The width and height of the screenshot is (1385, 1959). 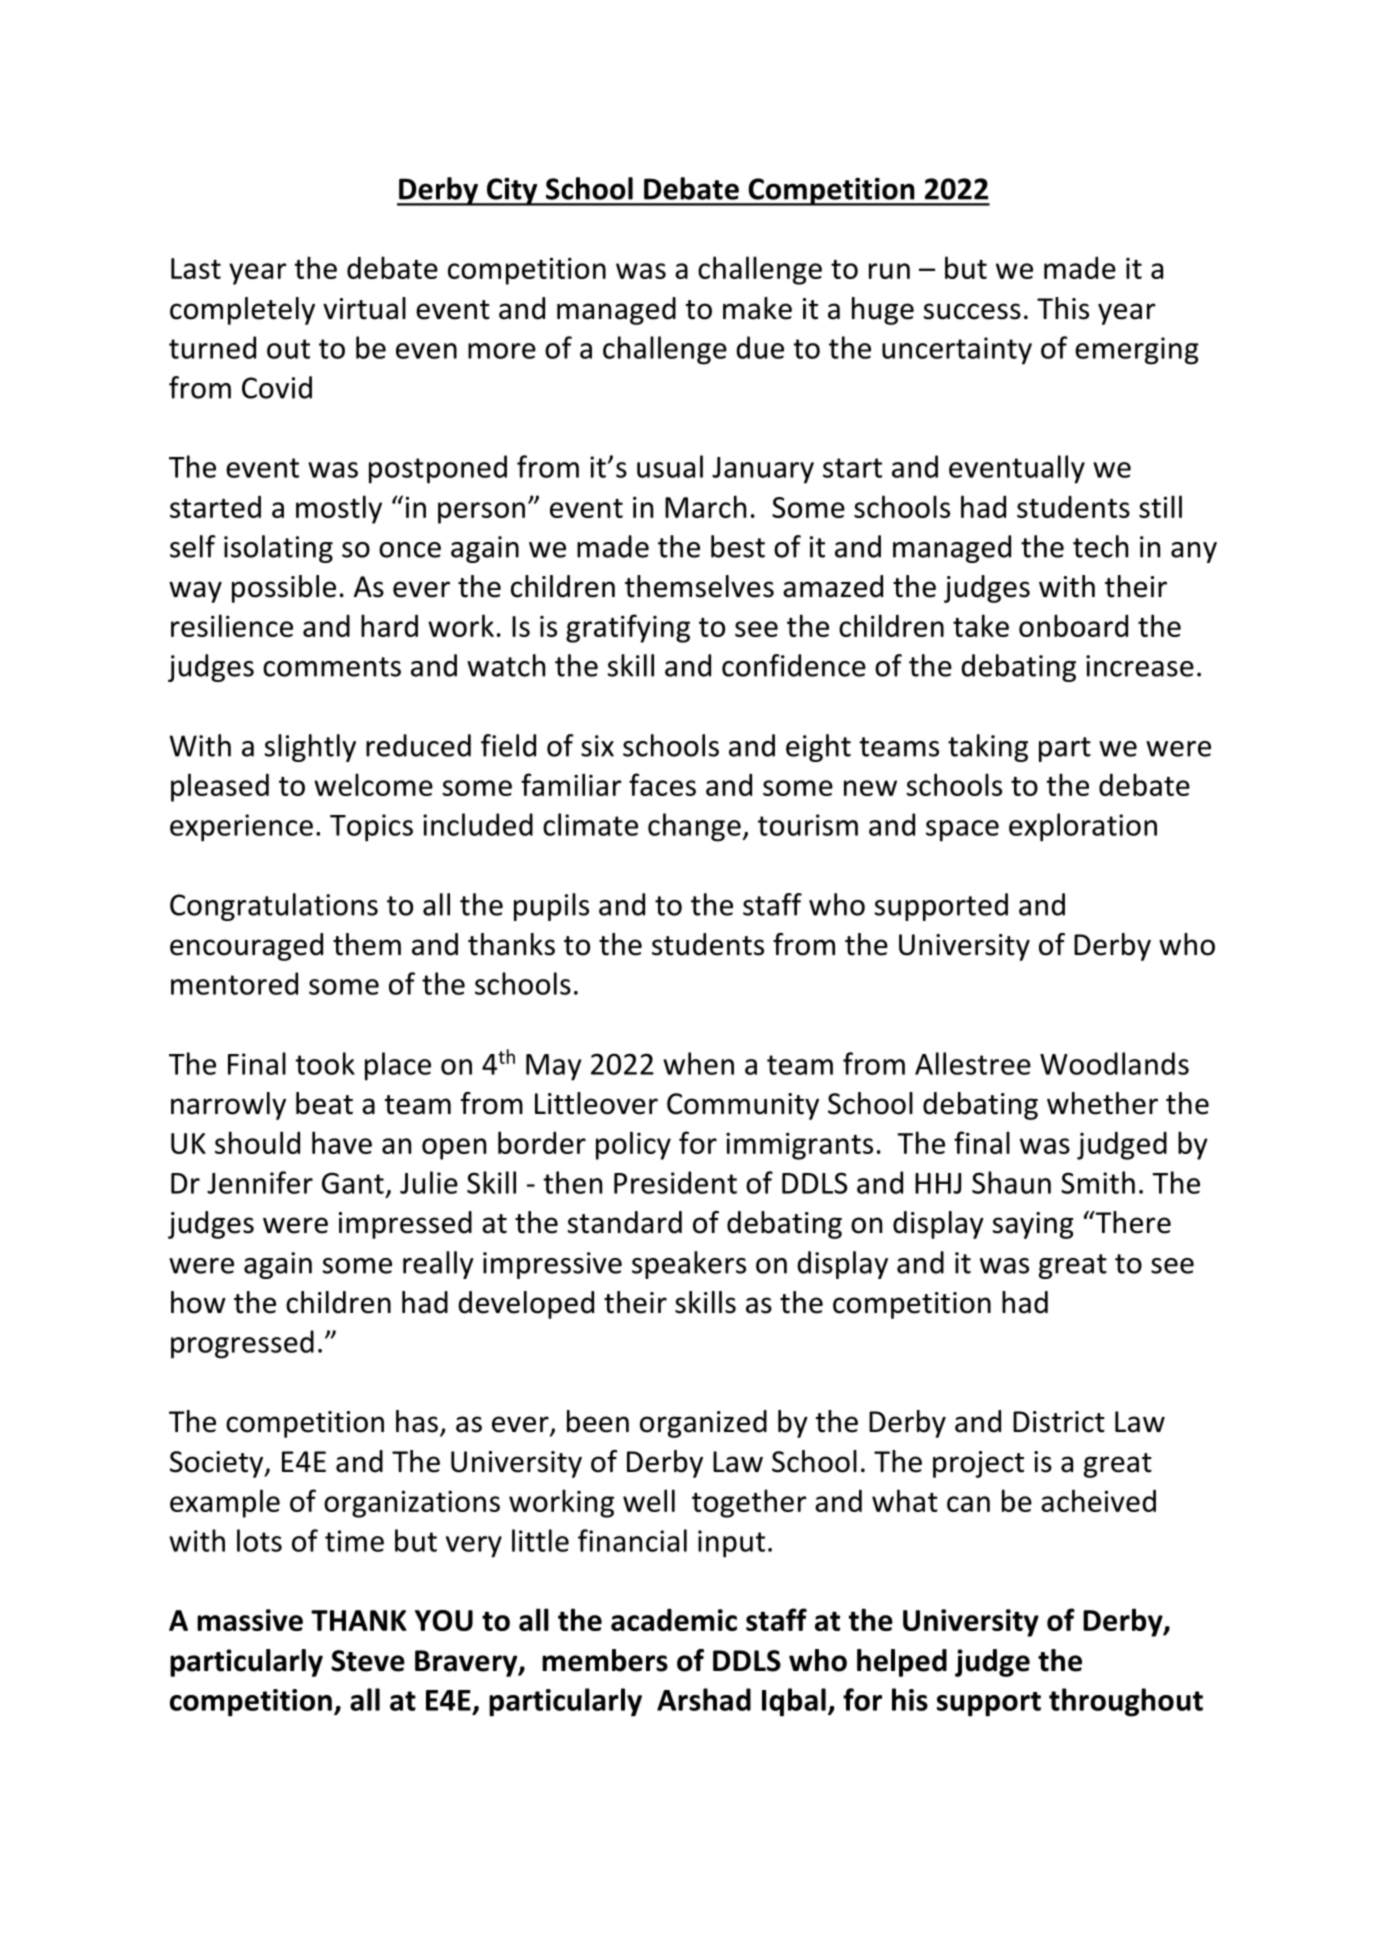 I want to click on change, so click(x=694, y=827).
